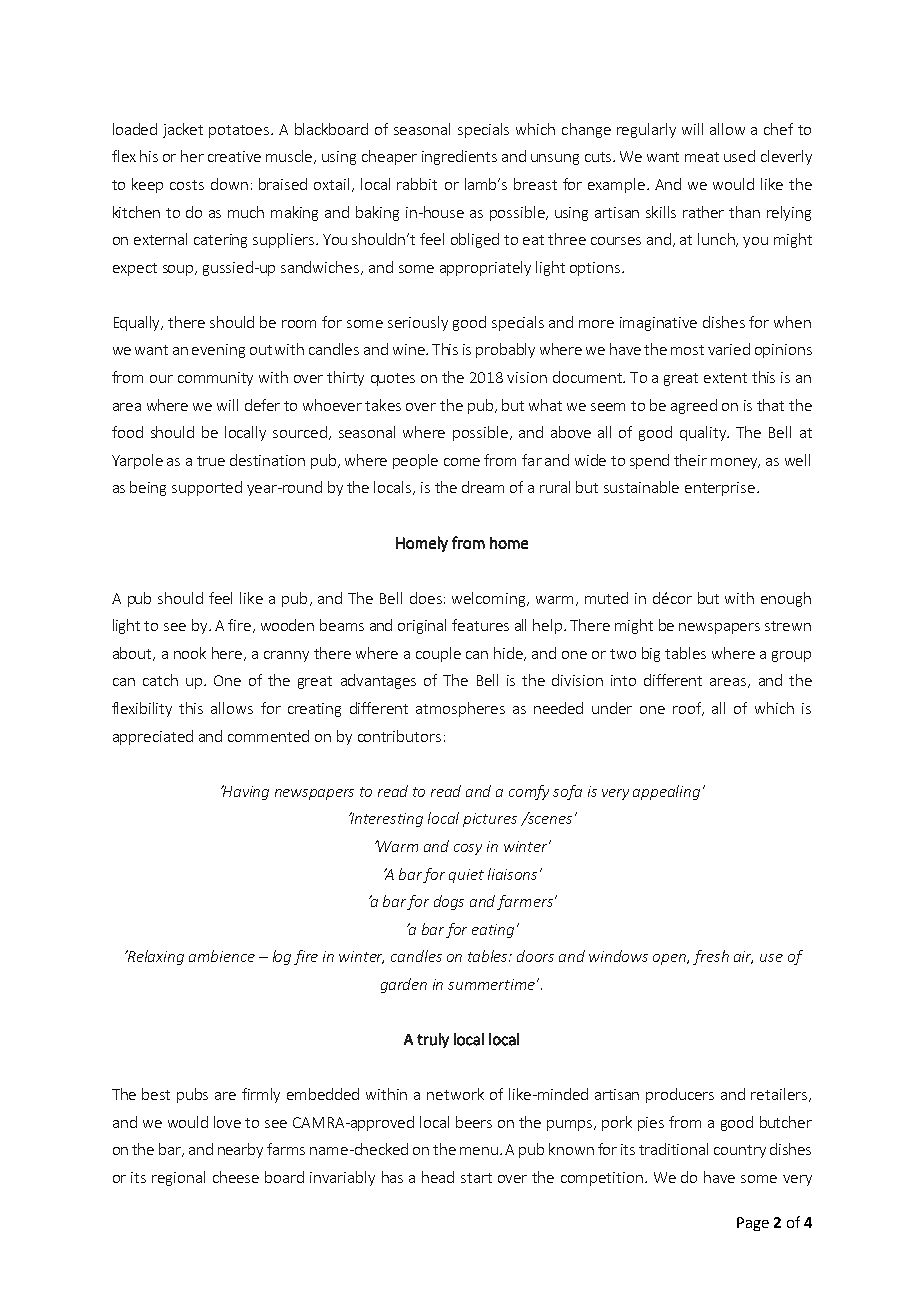 Image resolution: width=924 pixels, height=1308 pixels. Describe the element at coordinates (476, 1178) in the screenshot. I see `start` at that location.
